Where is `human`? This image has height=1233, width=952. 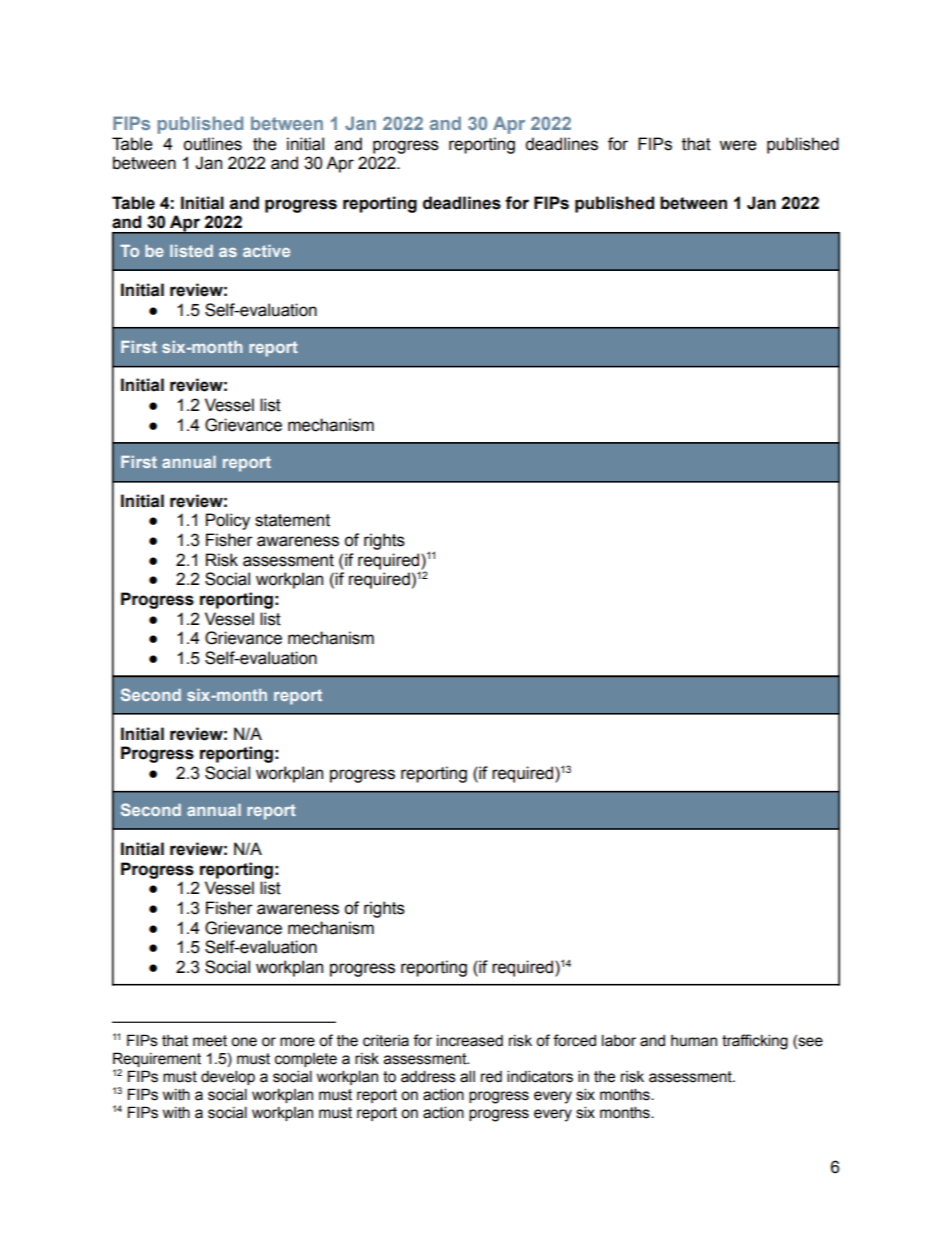 human is located at coordinates (694, 1041).
